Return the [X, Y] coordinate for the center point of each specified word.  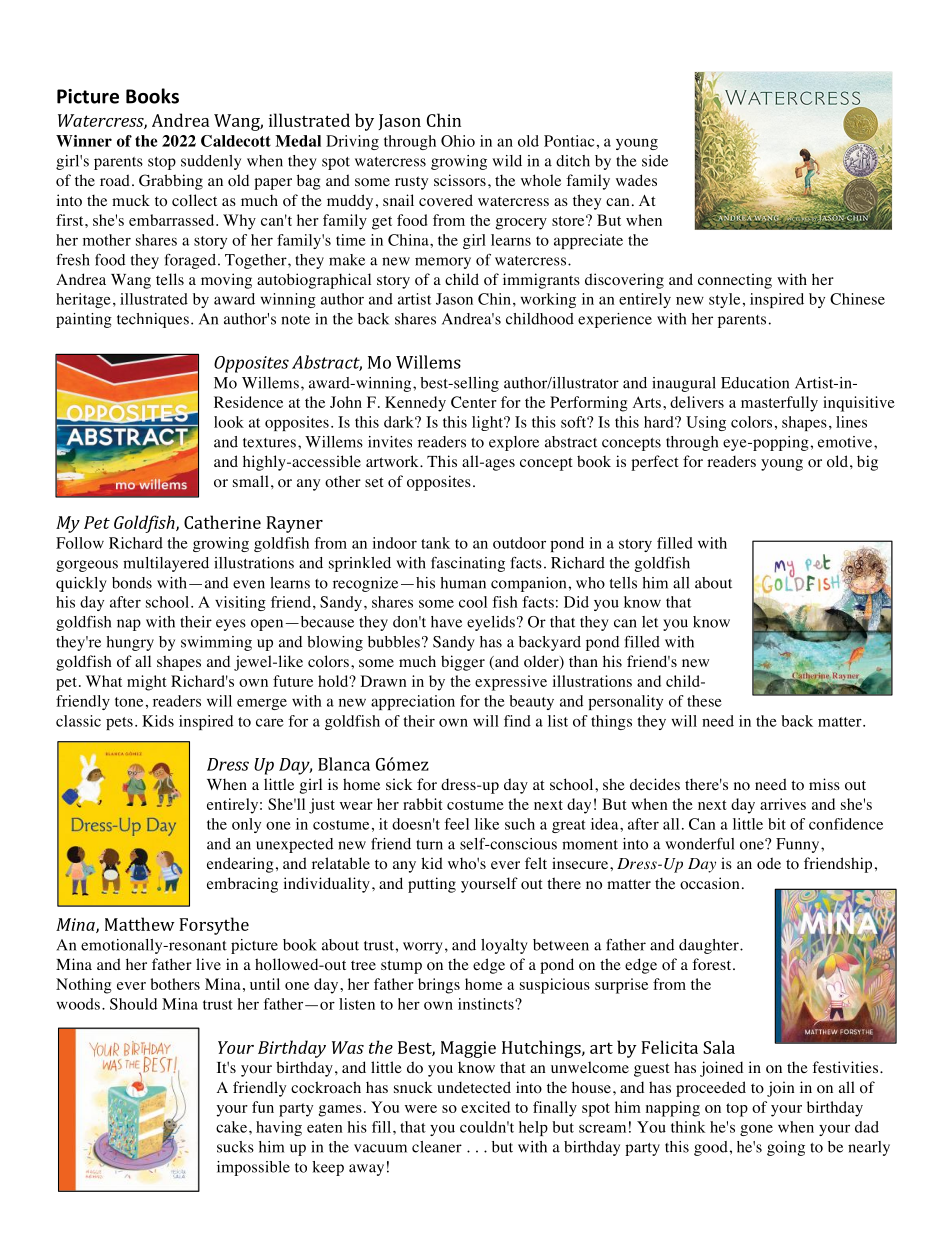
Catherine [222, 522]
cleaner [437, 1147]
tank [435, 543]
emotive [846, 442]
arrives [783, 804]
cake [231, 1127]
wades [636, 180]
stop [162, 163]
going [786, 1148]
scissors [460, 180]
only [246, 825]
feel [456, 824]
